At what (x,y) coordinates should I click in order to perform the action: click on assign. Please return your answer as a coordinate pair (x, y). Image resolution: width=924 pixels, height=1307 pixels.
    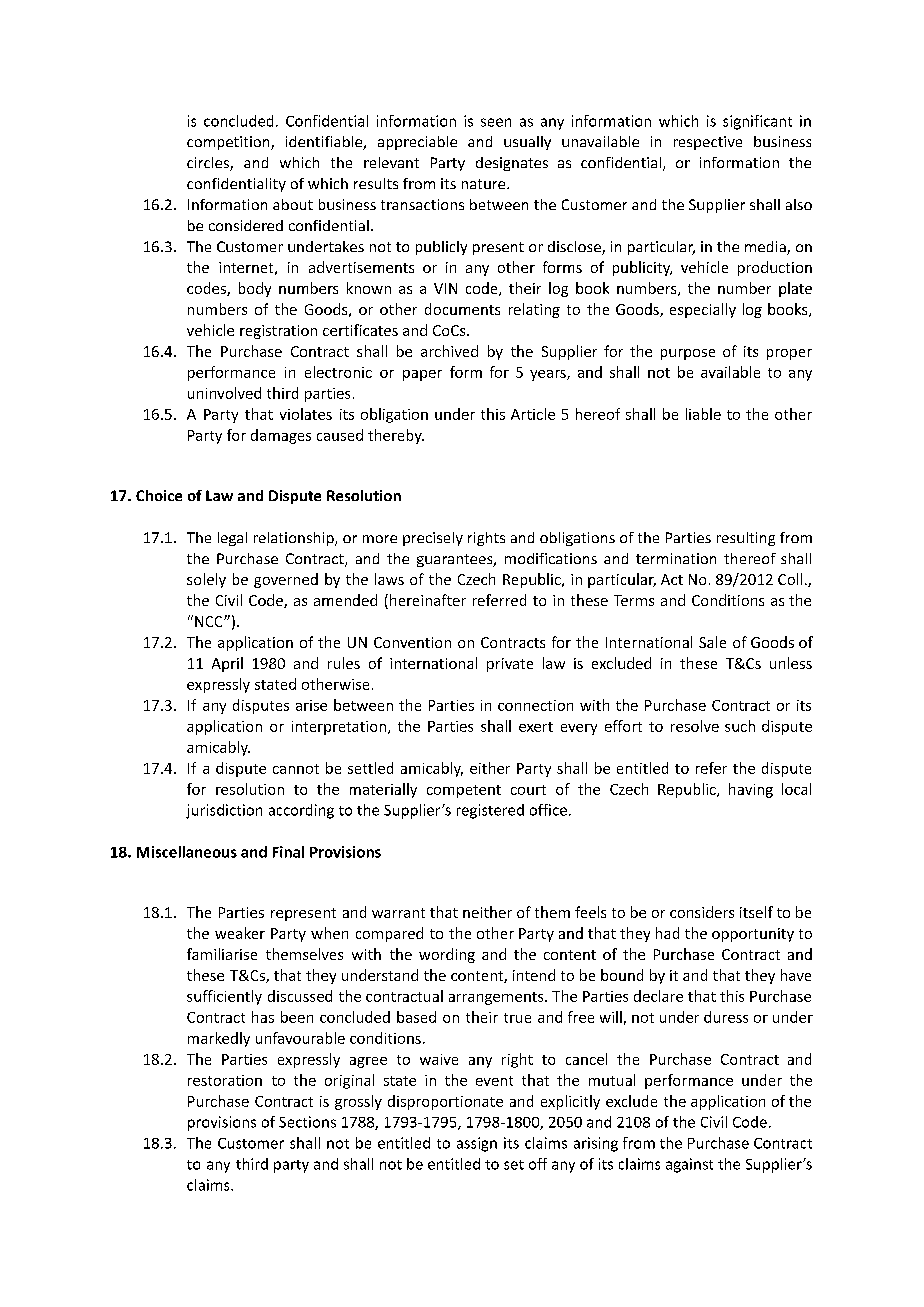
    Looking at the image, I should click on (477, 1144).
